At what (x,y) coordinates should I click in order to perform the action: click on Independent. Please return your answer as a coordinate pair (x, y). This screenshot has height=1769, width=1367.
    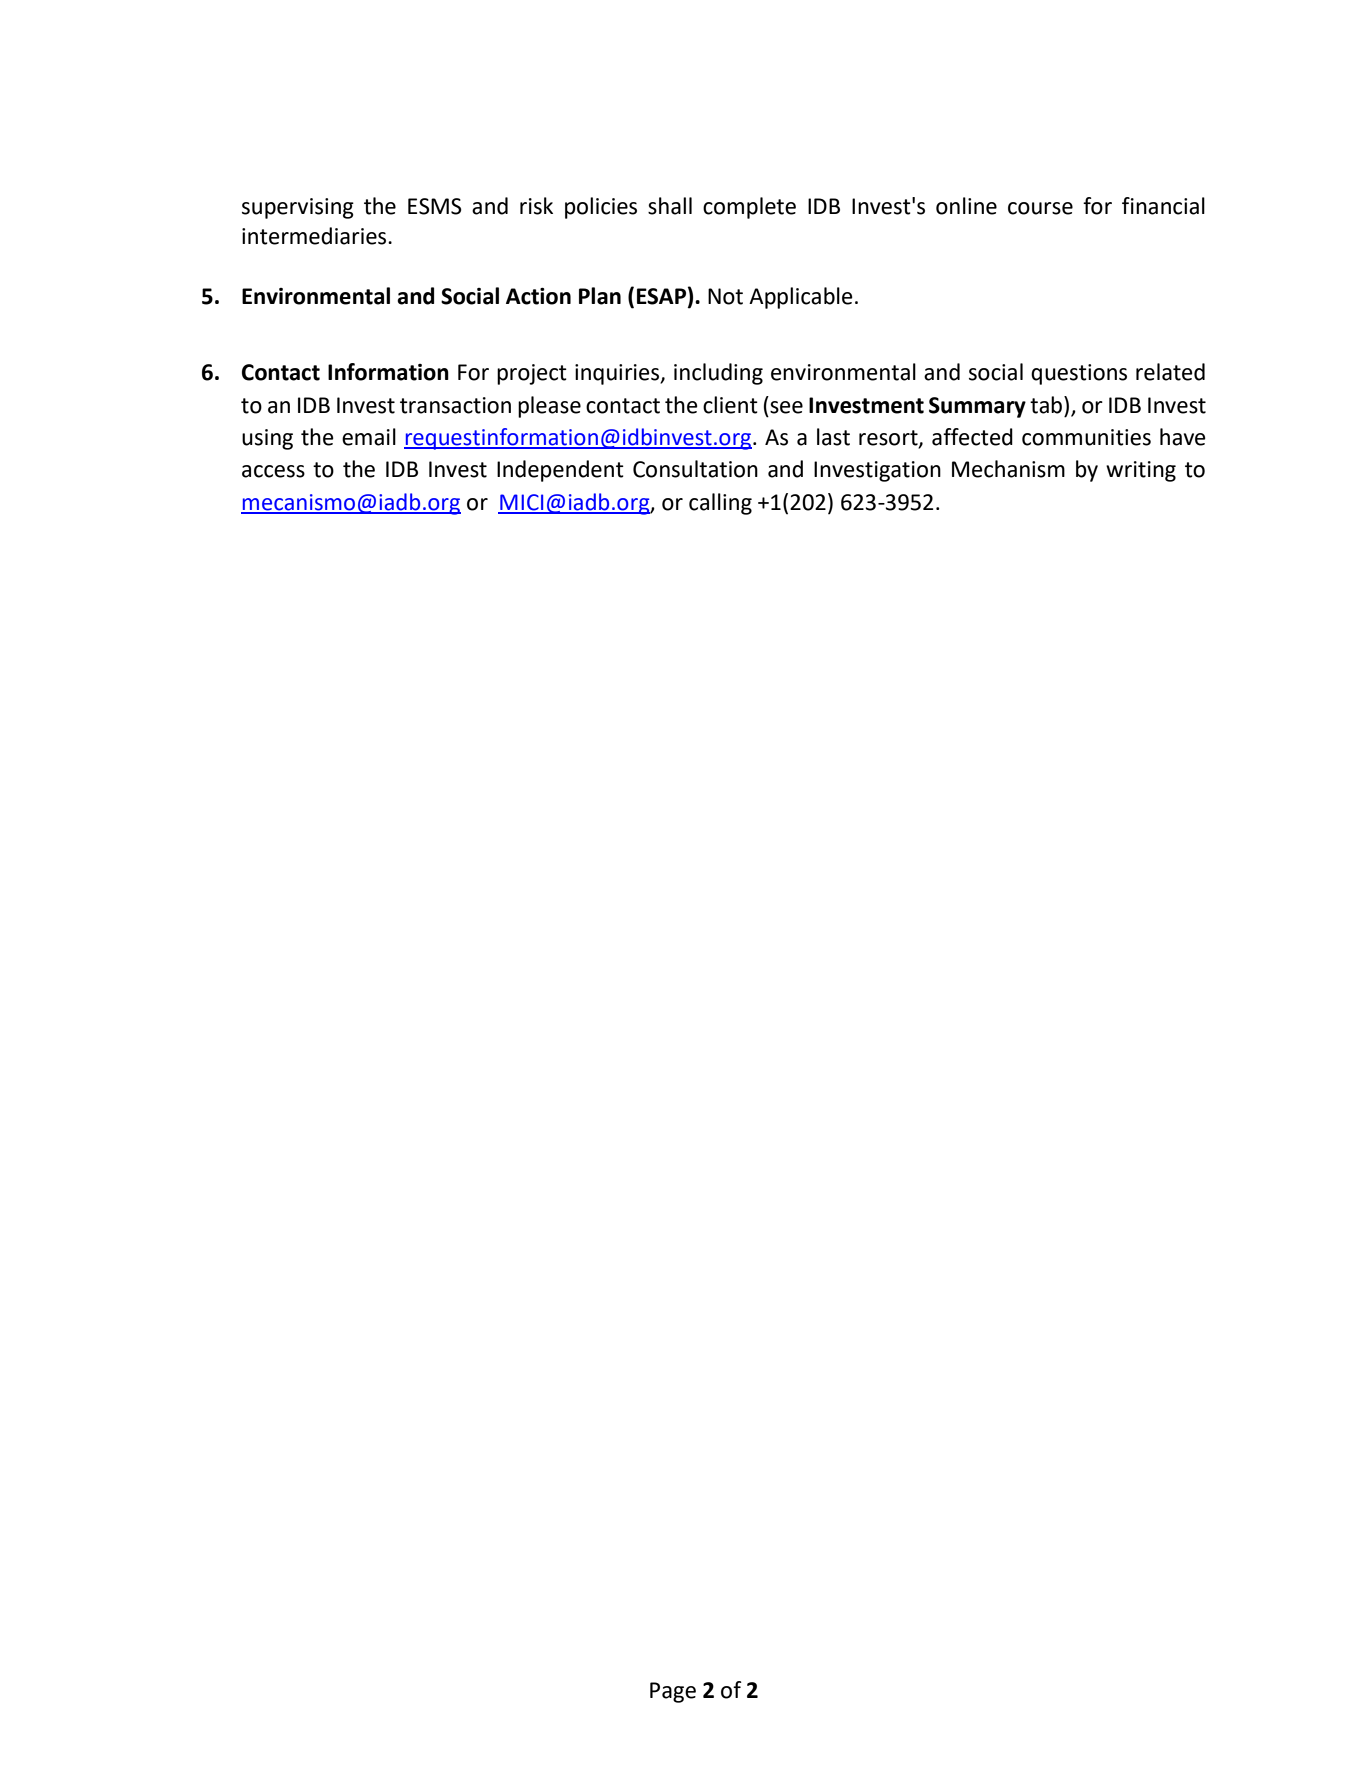
    Looking at the image, I should click on (560, 471).
